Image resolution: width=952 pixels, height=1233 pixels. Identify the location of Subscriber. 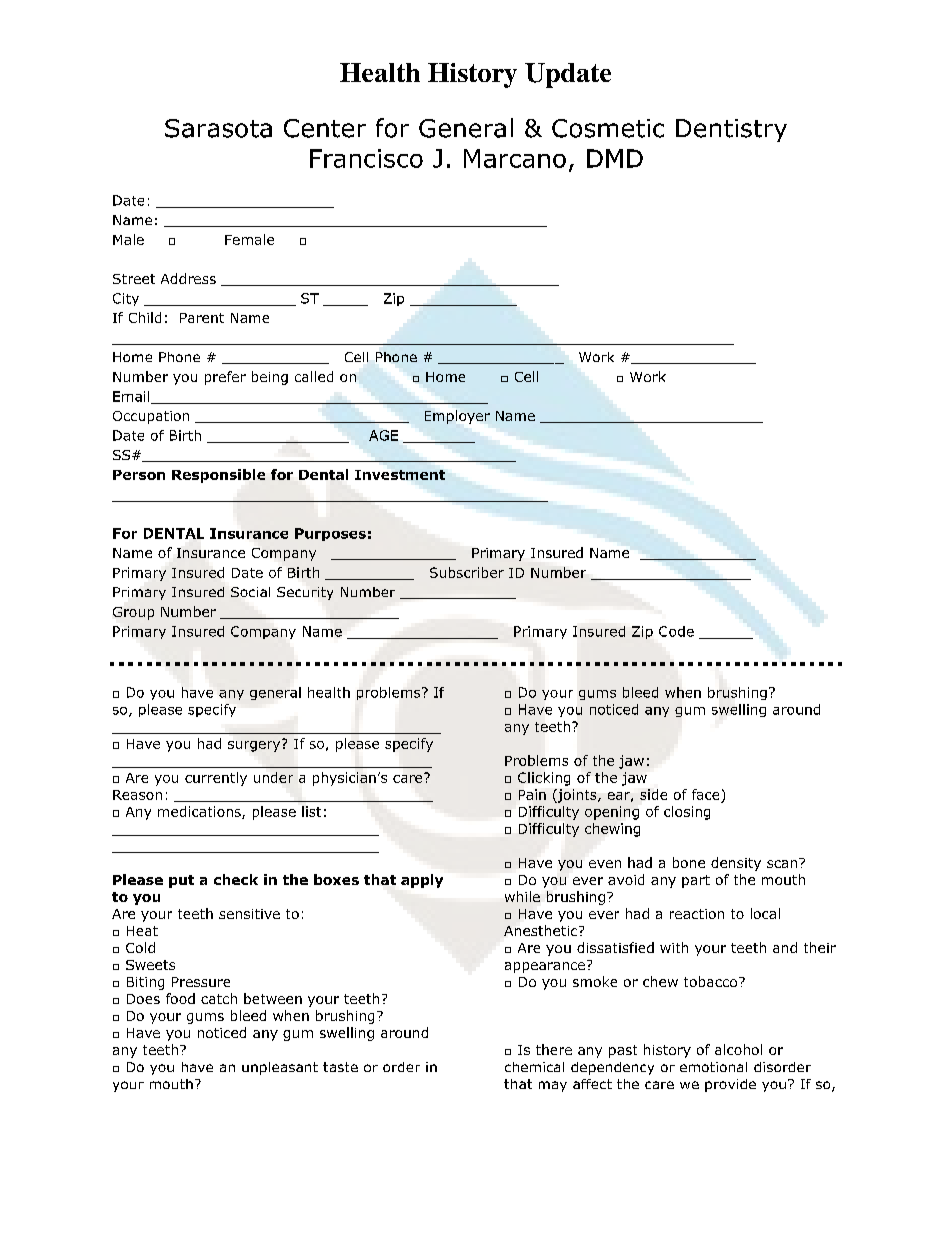
(467, 572).
